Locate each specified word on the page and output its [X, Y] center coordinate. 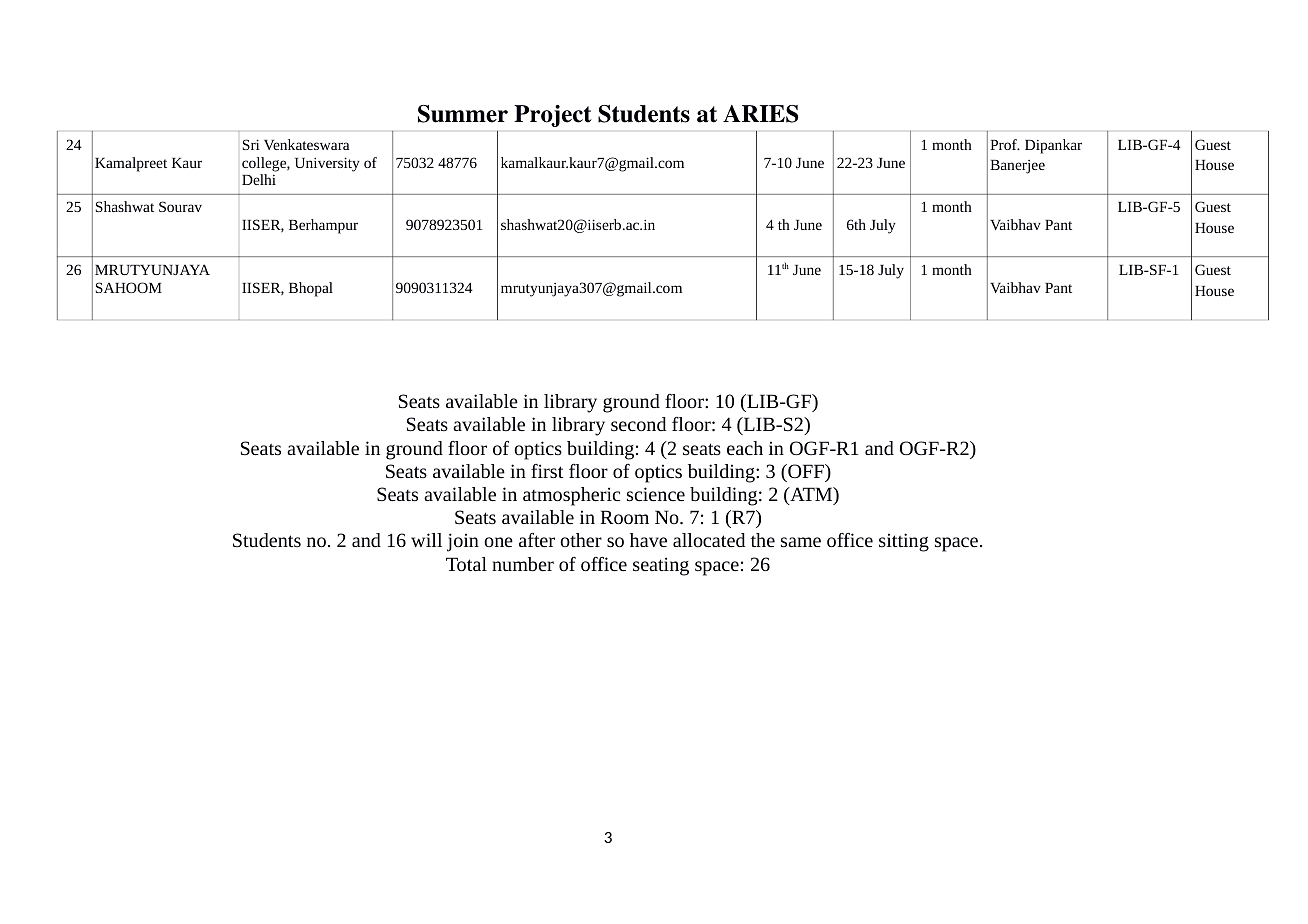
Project [553, 116]
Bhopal [311, 289]
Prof [1004, 144]
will [426, 540]
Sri [251, 144]
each [745, 448]
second [638, 424]
